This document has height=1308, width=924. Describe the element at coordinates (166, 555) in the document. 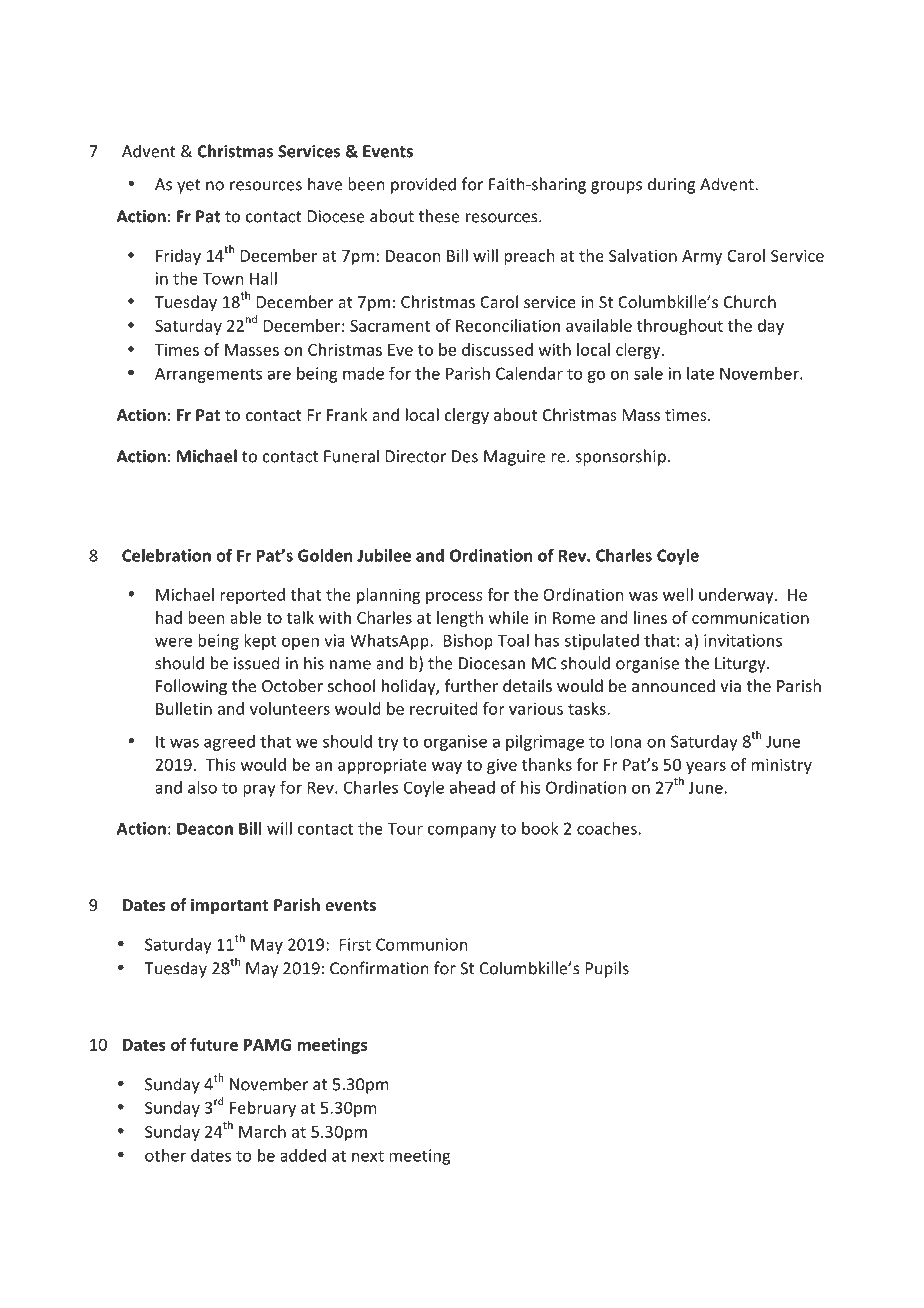

I see `Celebration` at that location.
